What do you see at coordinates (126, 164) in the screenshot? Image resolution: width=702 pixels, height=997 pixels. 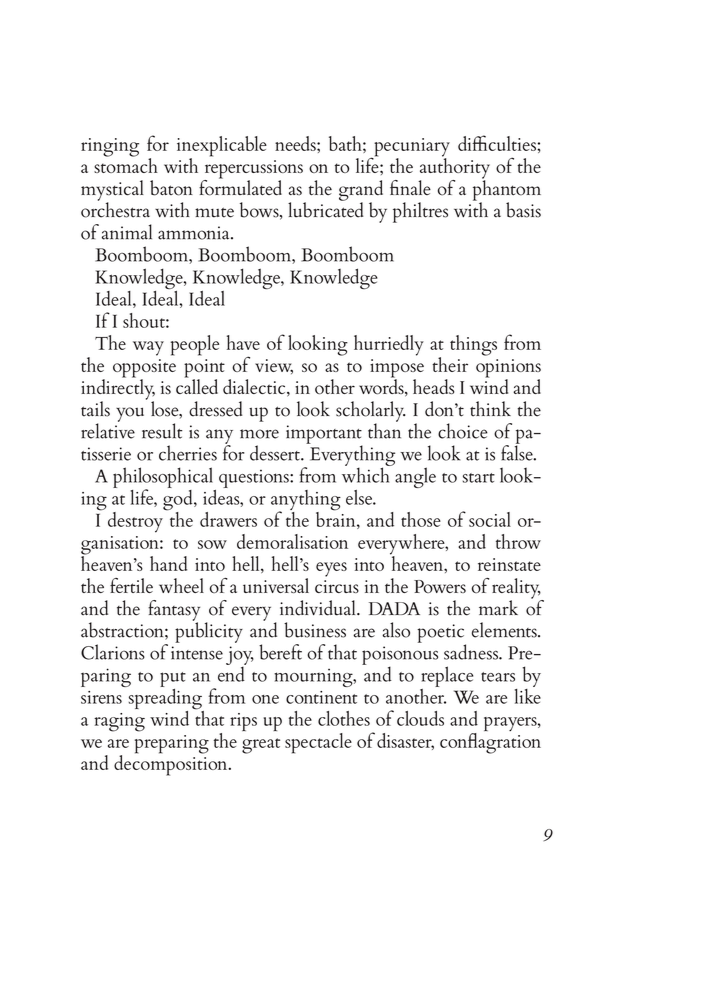 I see `stomach` at bounding box center [126, 164].
